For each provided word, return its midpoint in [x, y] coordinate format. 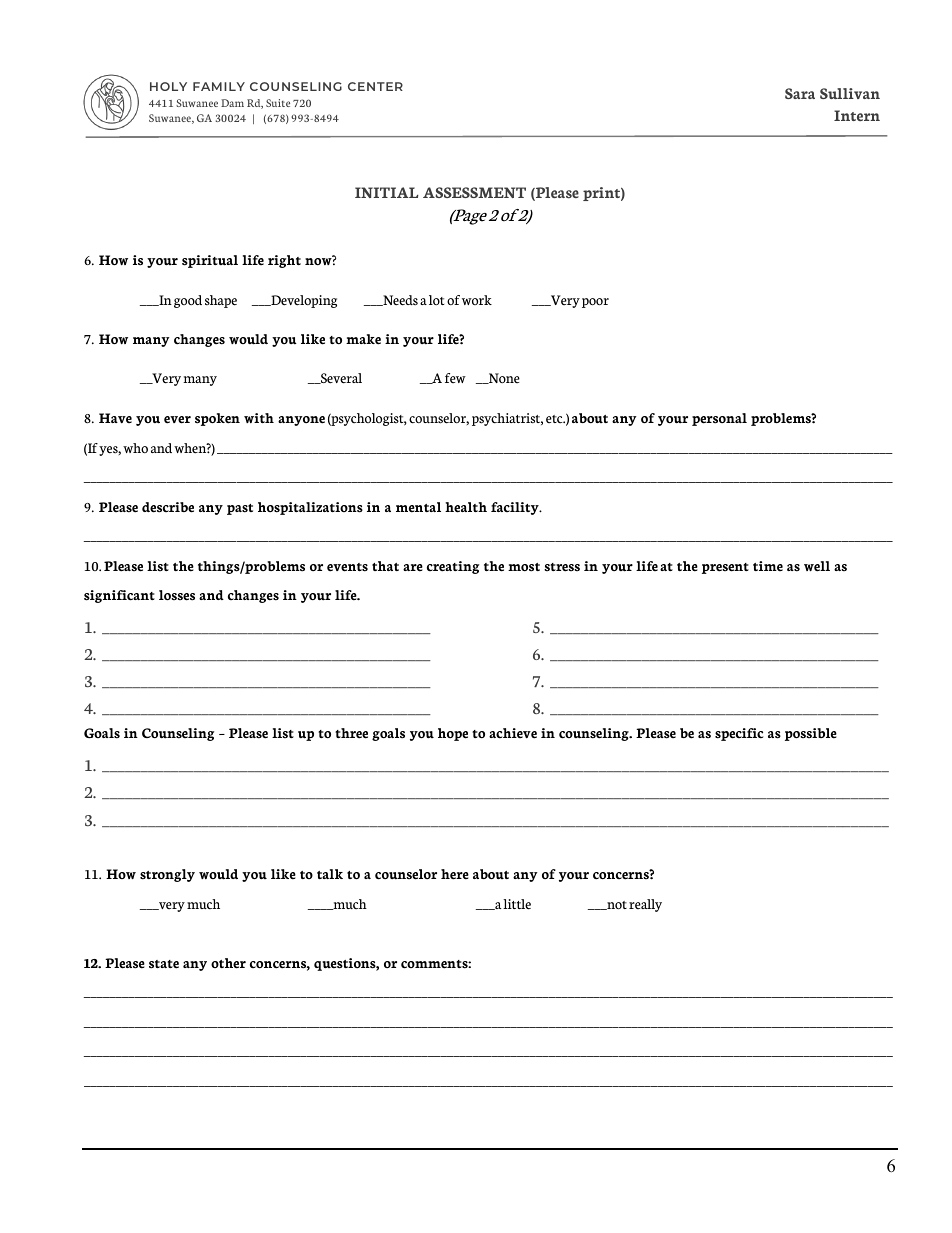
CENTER [375, 86]
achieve [513, 733]
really [645, 905]
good [188, 301]
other [228, 963]
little [517, 904]
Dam [232, 103]
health [466, 507]
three [351, 733]
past [240, 509]
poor [594, 303]
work [477, 300]
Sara [800, 93]
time [768, 566]
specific [739, 734]
